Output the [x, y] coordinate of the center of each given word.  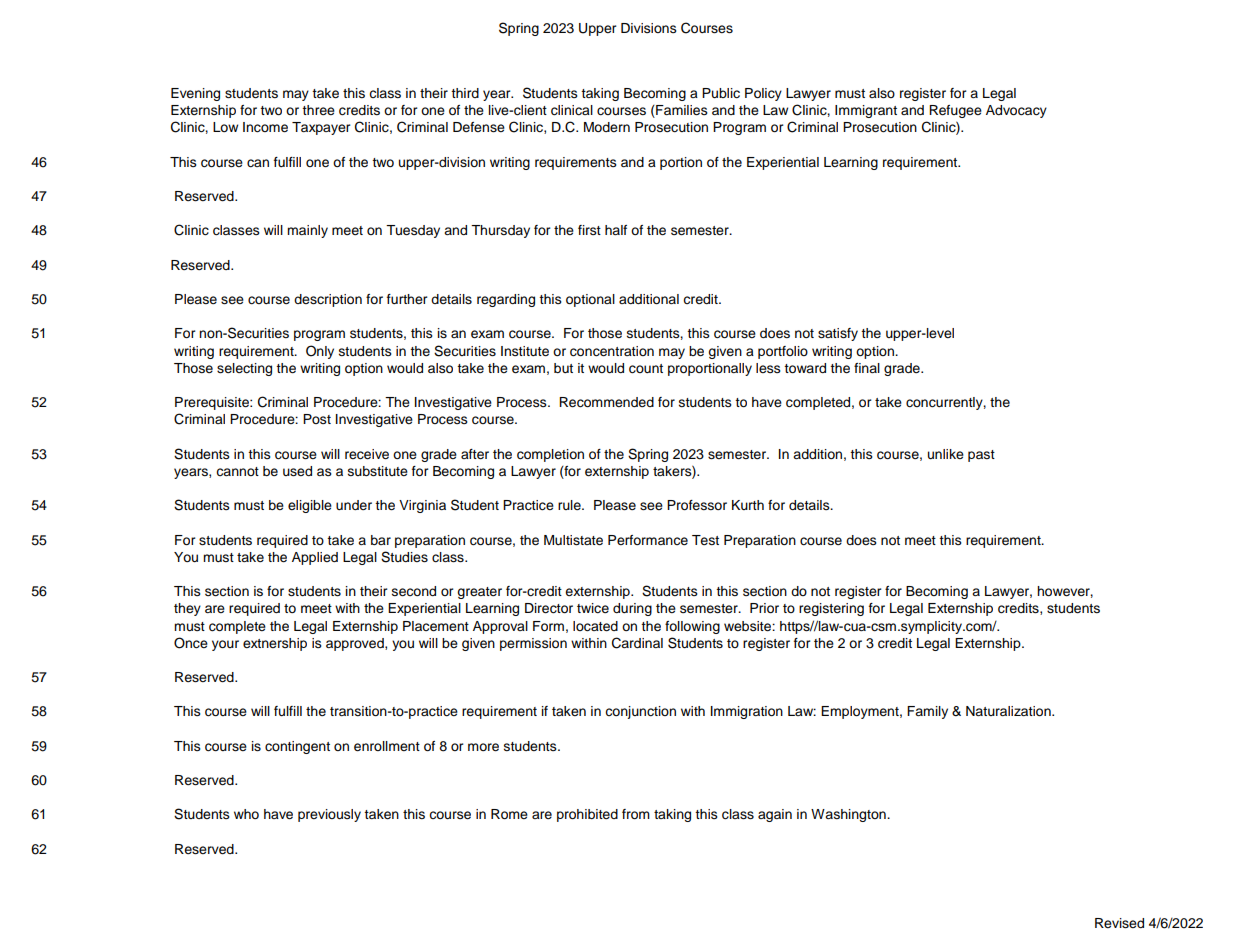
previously [329, 815]
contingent [297, 747]
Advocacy [1016, 111]
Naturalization [1009, 711]
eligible [310, 506]
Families [681, 111]
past [981, 456]
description [328, 300]
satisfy [838, 334]
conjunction [640, 712]
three [318, 110]
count [646, 369]
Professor [697, 505]
